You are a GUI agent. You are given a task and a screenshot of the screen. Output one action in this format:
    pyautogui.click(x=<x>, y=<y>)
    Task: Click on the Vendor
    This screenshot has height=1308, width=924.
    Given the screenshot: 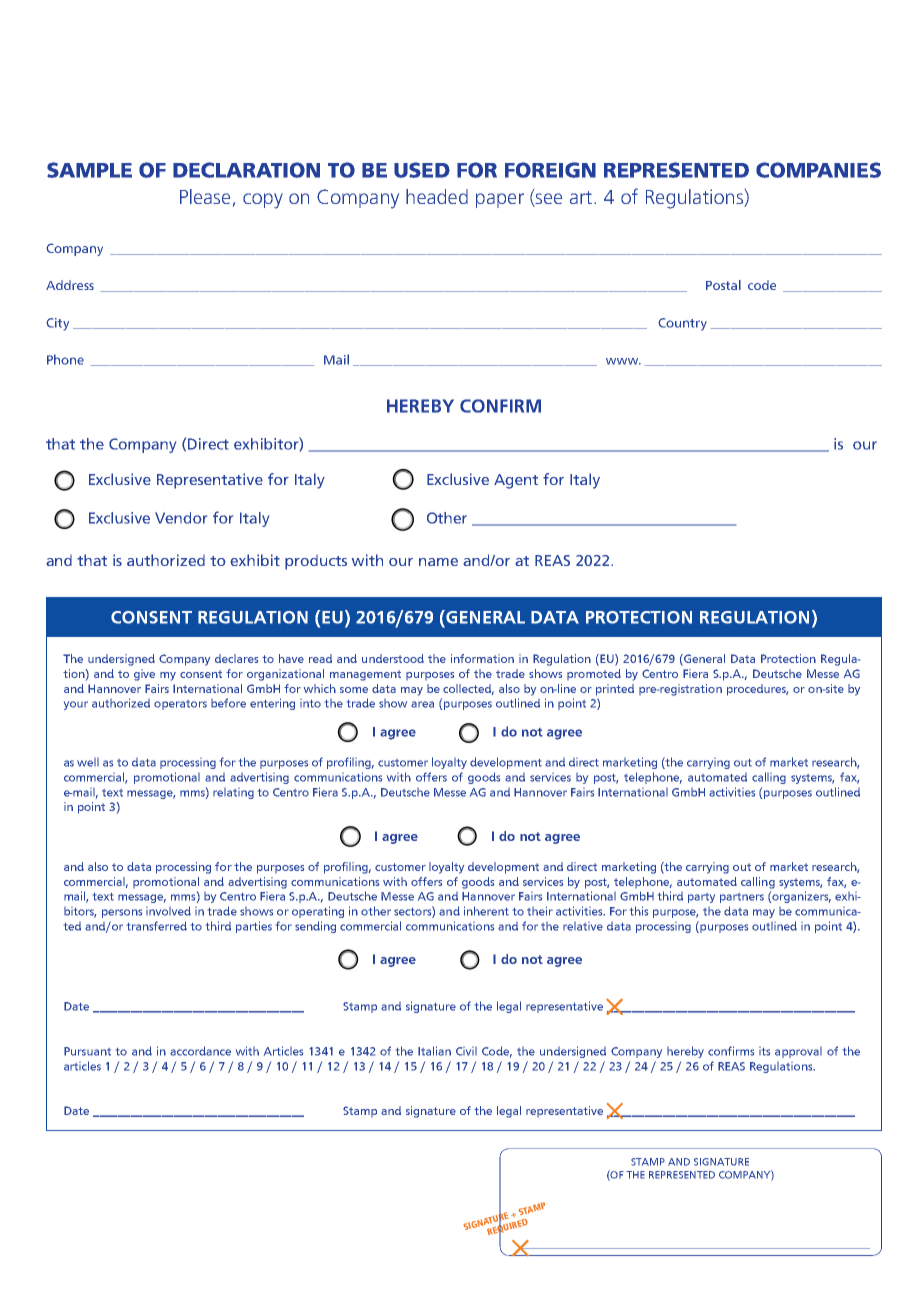 What is the action you would take?
    pyautogui.click(x=181, y=518)
